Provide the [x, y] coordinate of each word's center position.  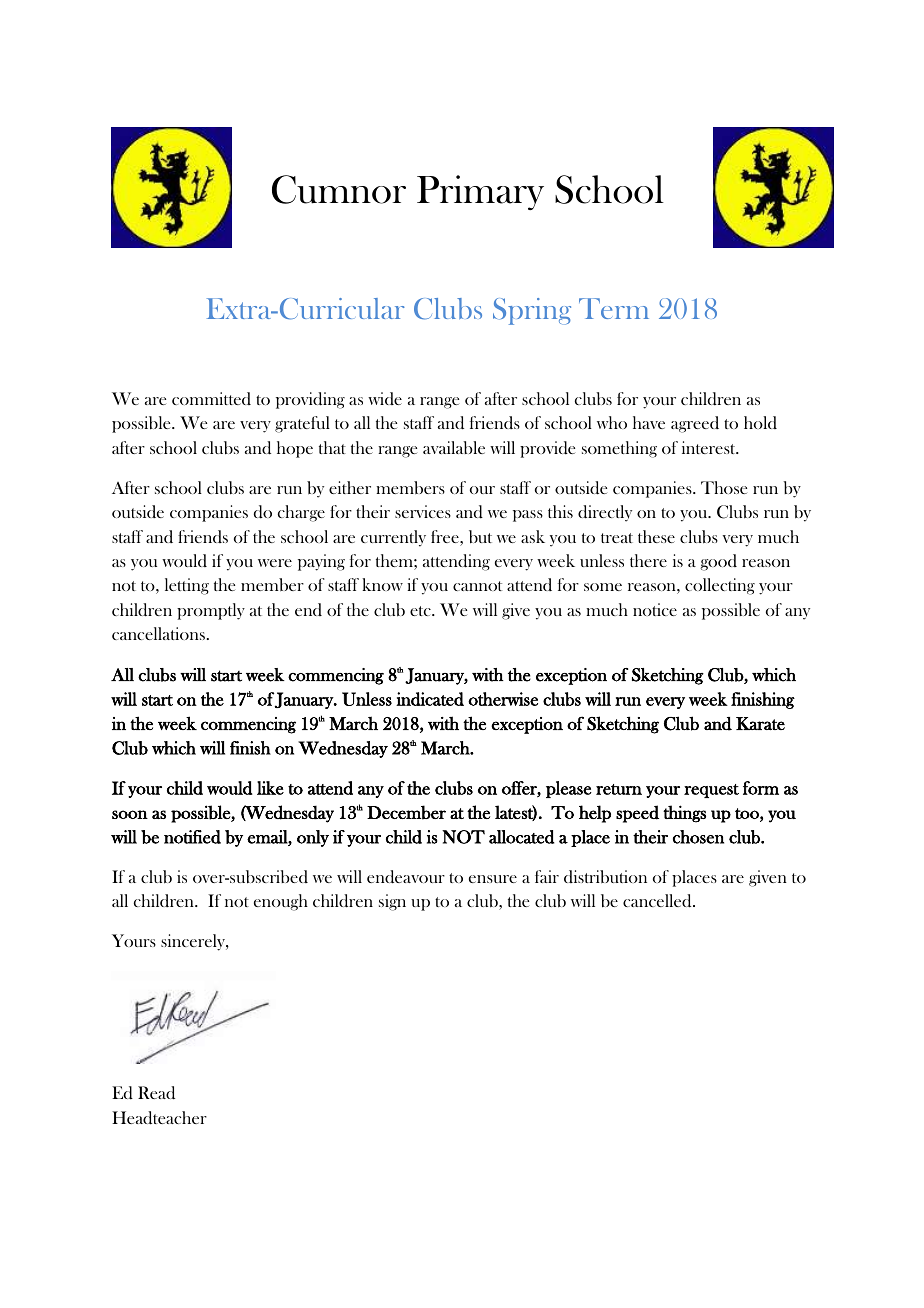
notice [655, 609]
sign [392, 902]
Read [156, 1093]
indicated [430, 699]
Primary [480, 192]
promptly [211, 611]
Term [614, 308]
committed [211, 398]
